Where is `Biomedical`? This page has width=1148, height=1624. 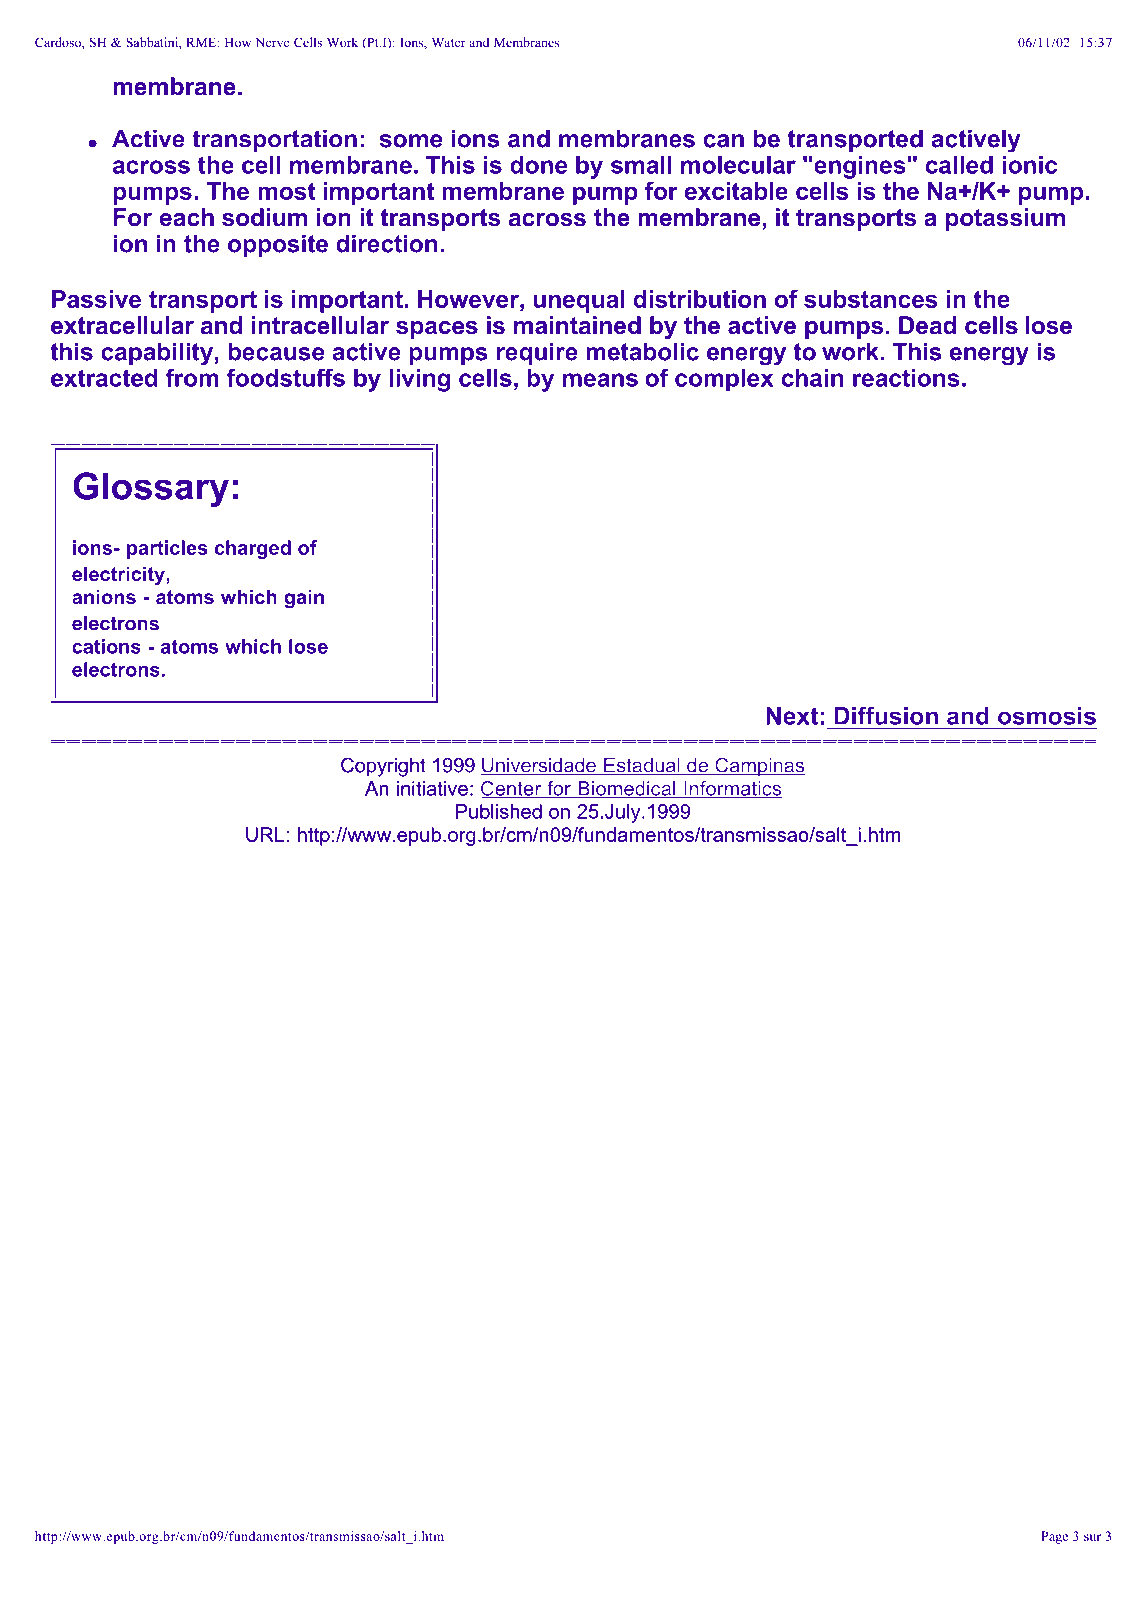
Biomedical is located at coordinates (626, 789).
